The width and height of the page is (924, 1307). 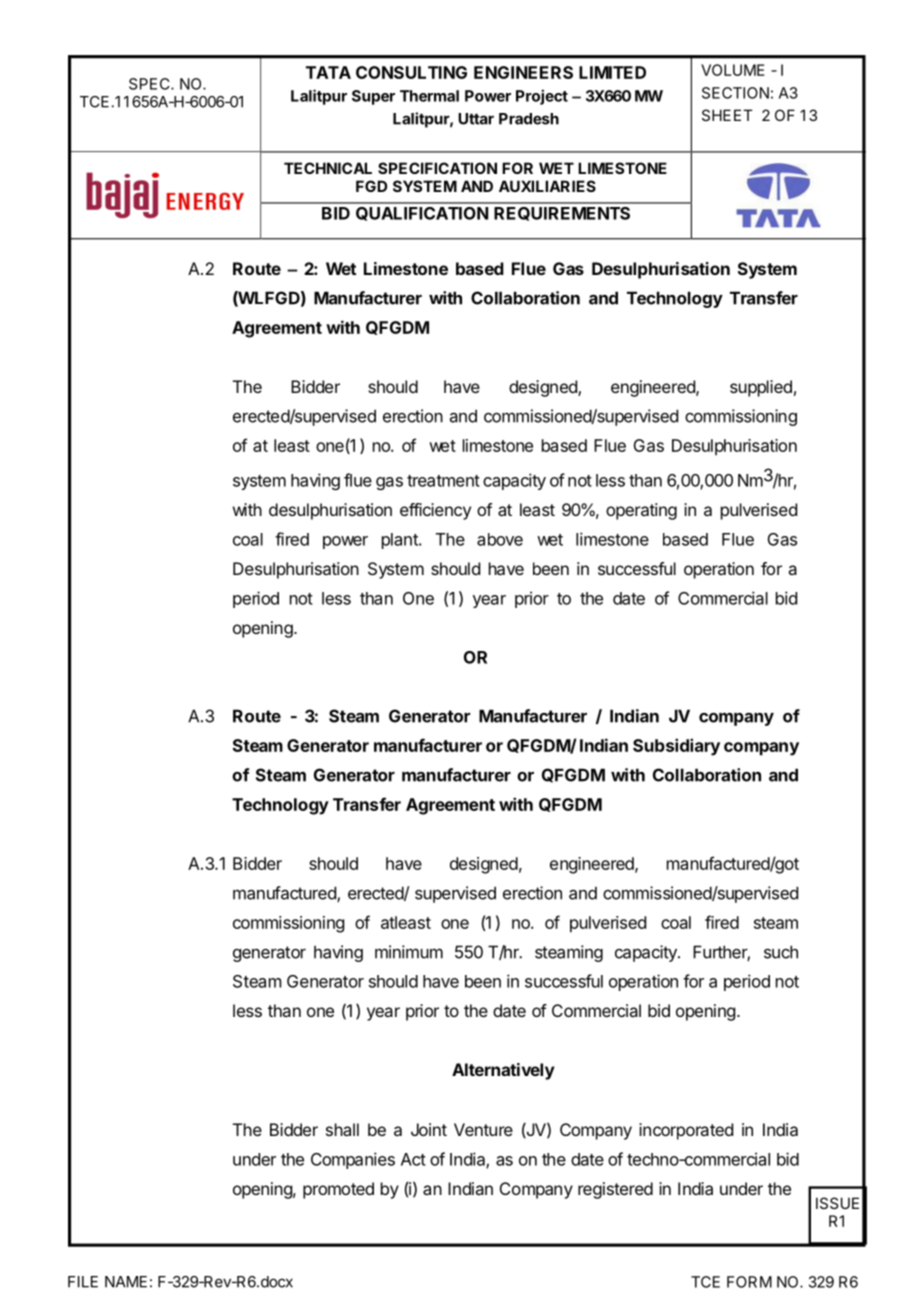 What do you see at coordinates (735, 93) in the page?
I see `SECTION` at bounding box center [735, 93].
